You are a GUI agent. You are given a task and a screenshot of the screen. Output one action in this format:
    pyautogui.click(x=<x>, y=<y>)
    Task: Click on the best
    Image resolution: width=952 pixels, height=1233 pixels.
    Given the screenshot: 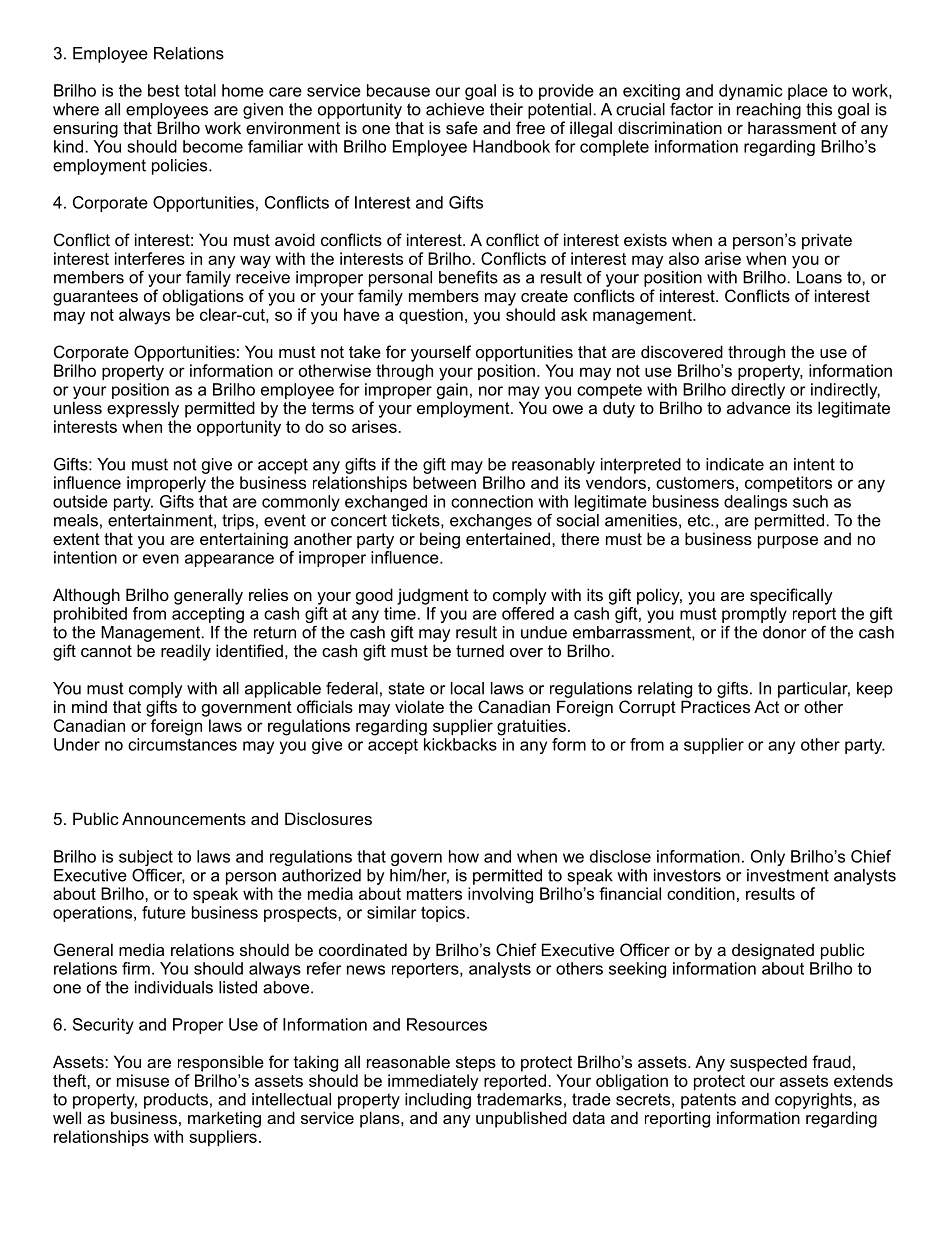 What is the action you would take?
    pyautogui.click(x=163, y=90)
